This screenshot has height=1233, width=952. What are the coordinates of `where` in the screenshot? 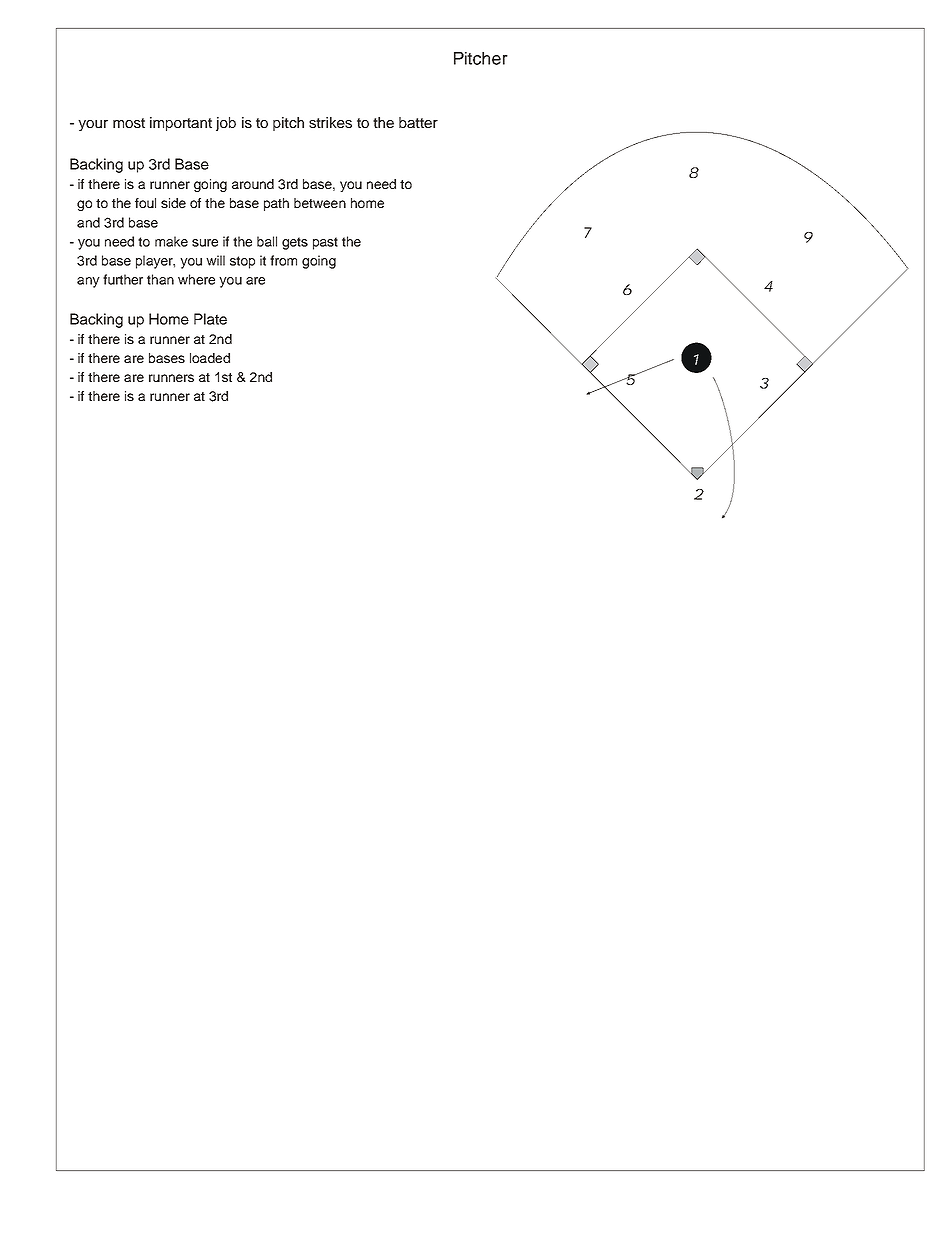 It's located at (196, 279).
